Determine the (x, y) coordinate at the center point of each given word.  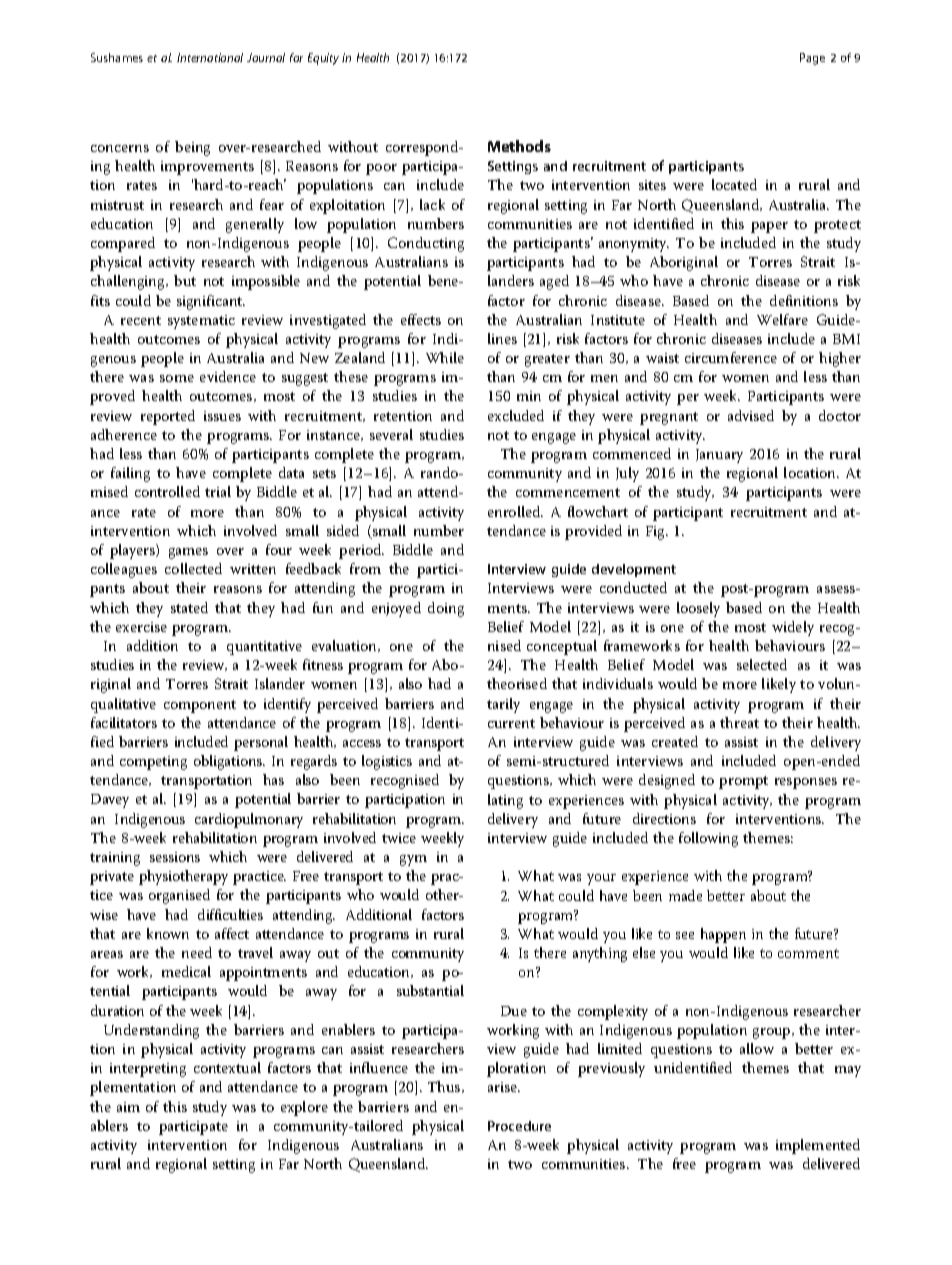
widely (793, 628)
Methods (519, 146)
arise (503, 1087)
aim (128, 1107)
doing (446, 609)
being (192, 148)
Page (812, 59)
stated (189, 607)
